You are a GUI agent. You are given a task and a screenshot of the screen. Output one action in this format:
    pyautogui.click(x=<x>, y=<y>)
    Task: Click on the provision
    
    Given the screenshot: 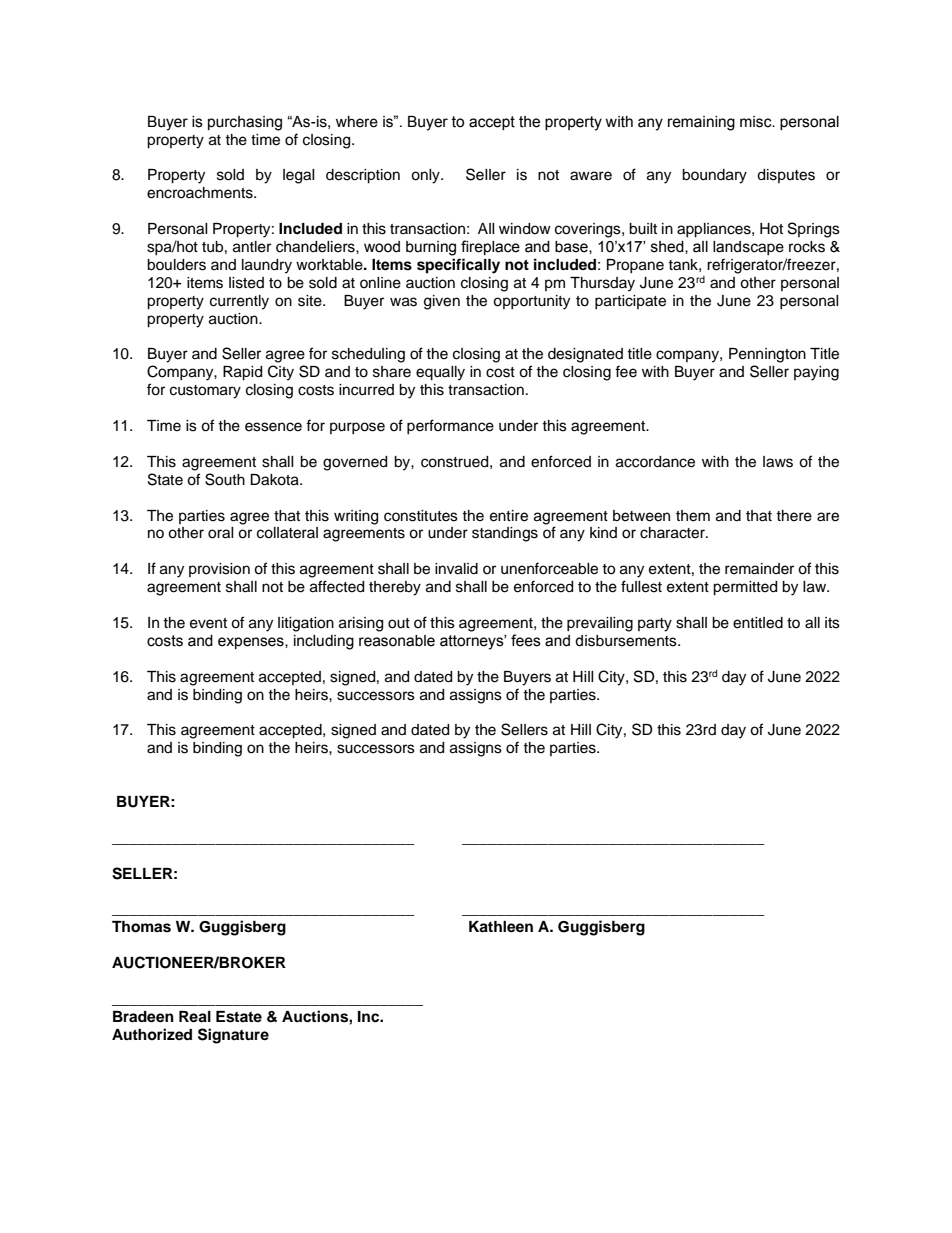 What is the action you would take?
    pyautogui.click(x=219, y=570)
